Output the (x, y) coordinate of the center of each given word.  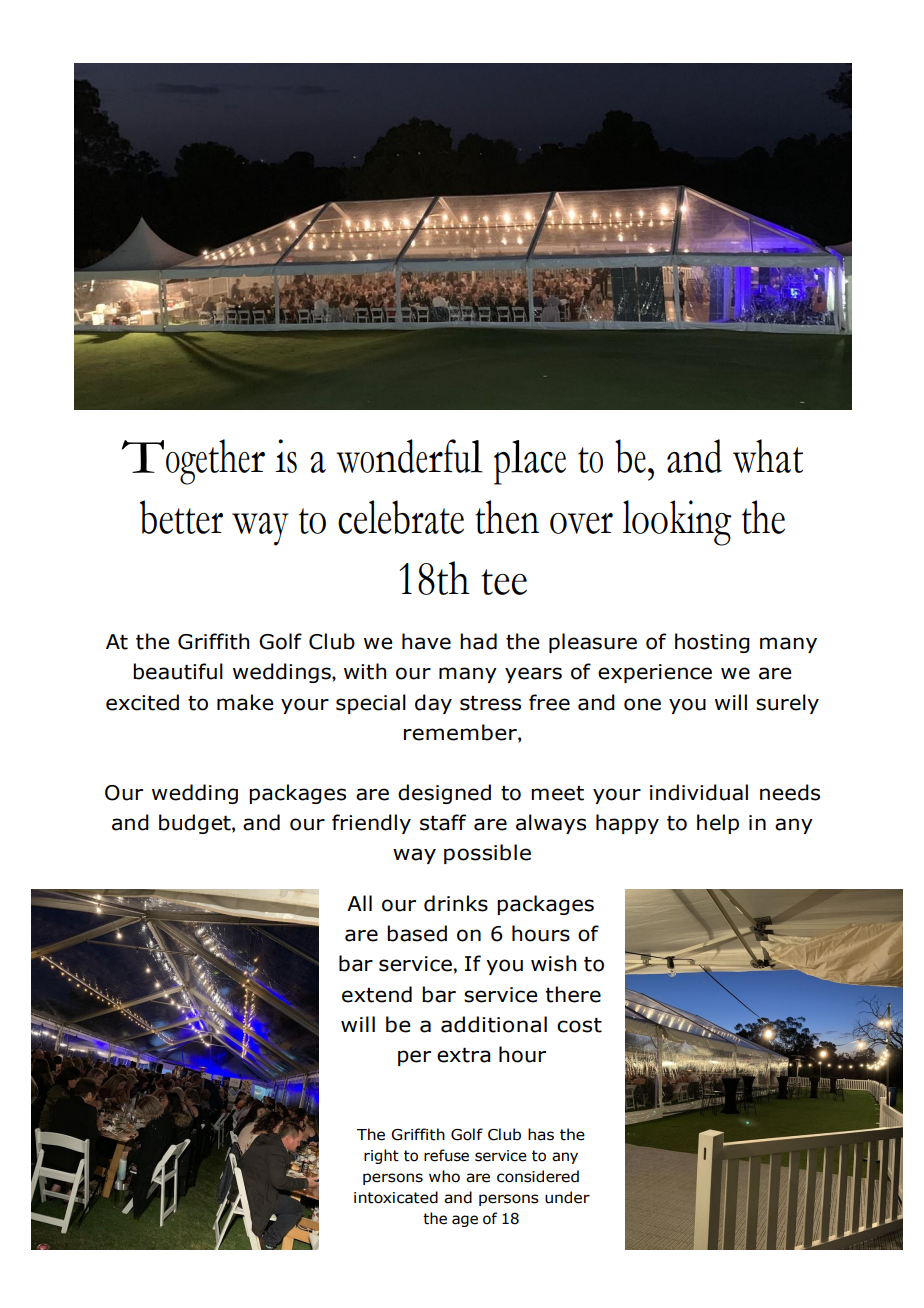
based (417, 933)
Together (193, 462)
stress (490, 703)
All (359, 903)
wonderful (409, 456)
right (381, 1156)
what (768, 456)
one (642, 704)
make (245, 702)
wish (553, 963)
